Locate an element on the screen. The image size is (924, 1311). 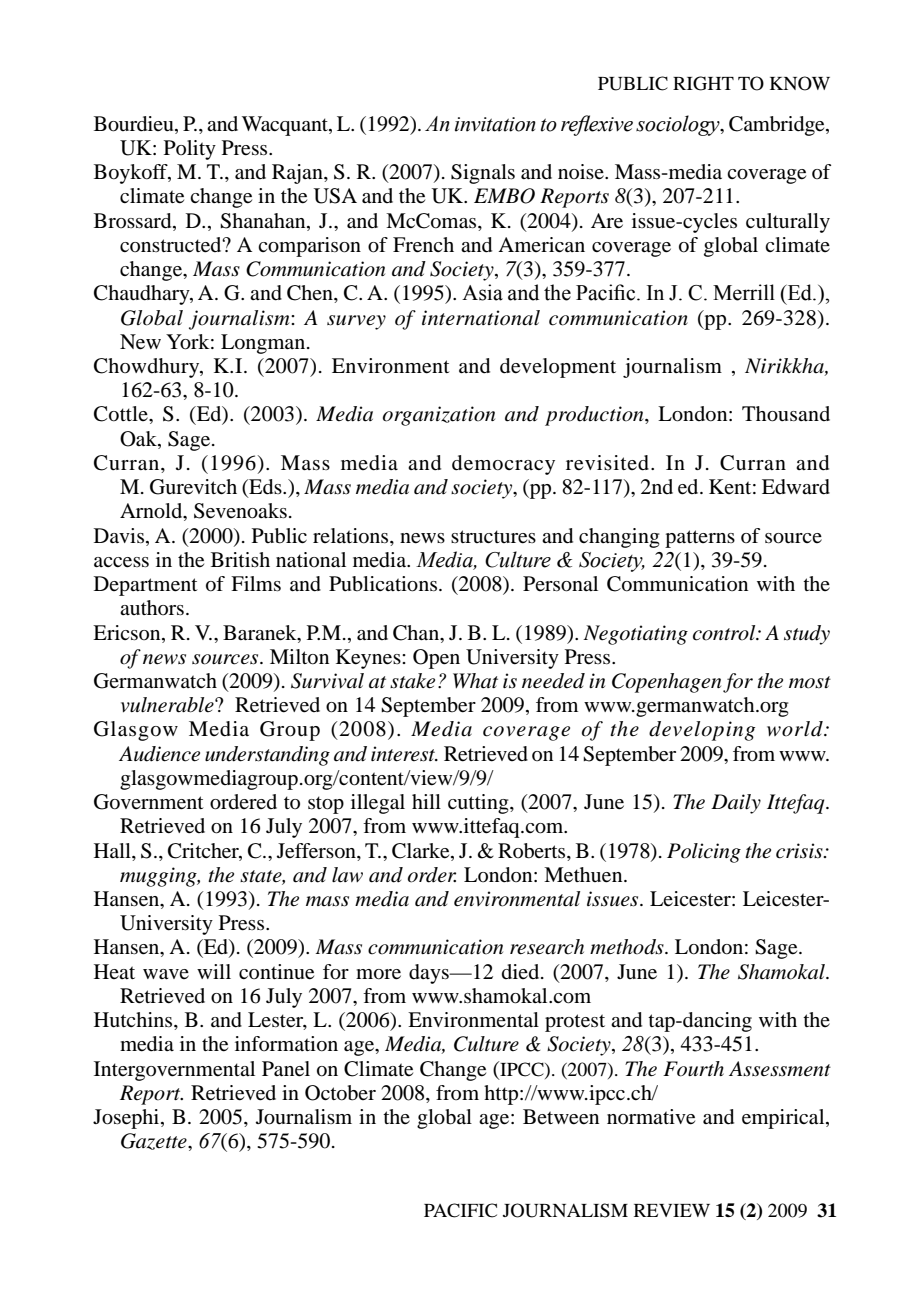
Gazette is located at coordinates (155, 1141).
